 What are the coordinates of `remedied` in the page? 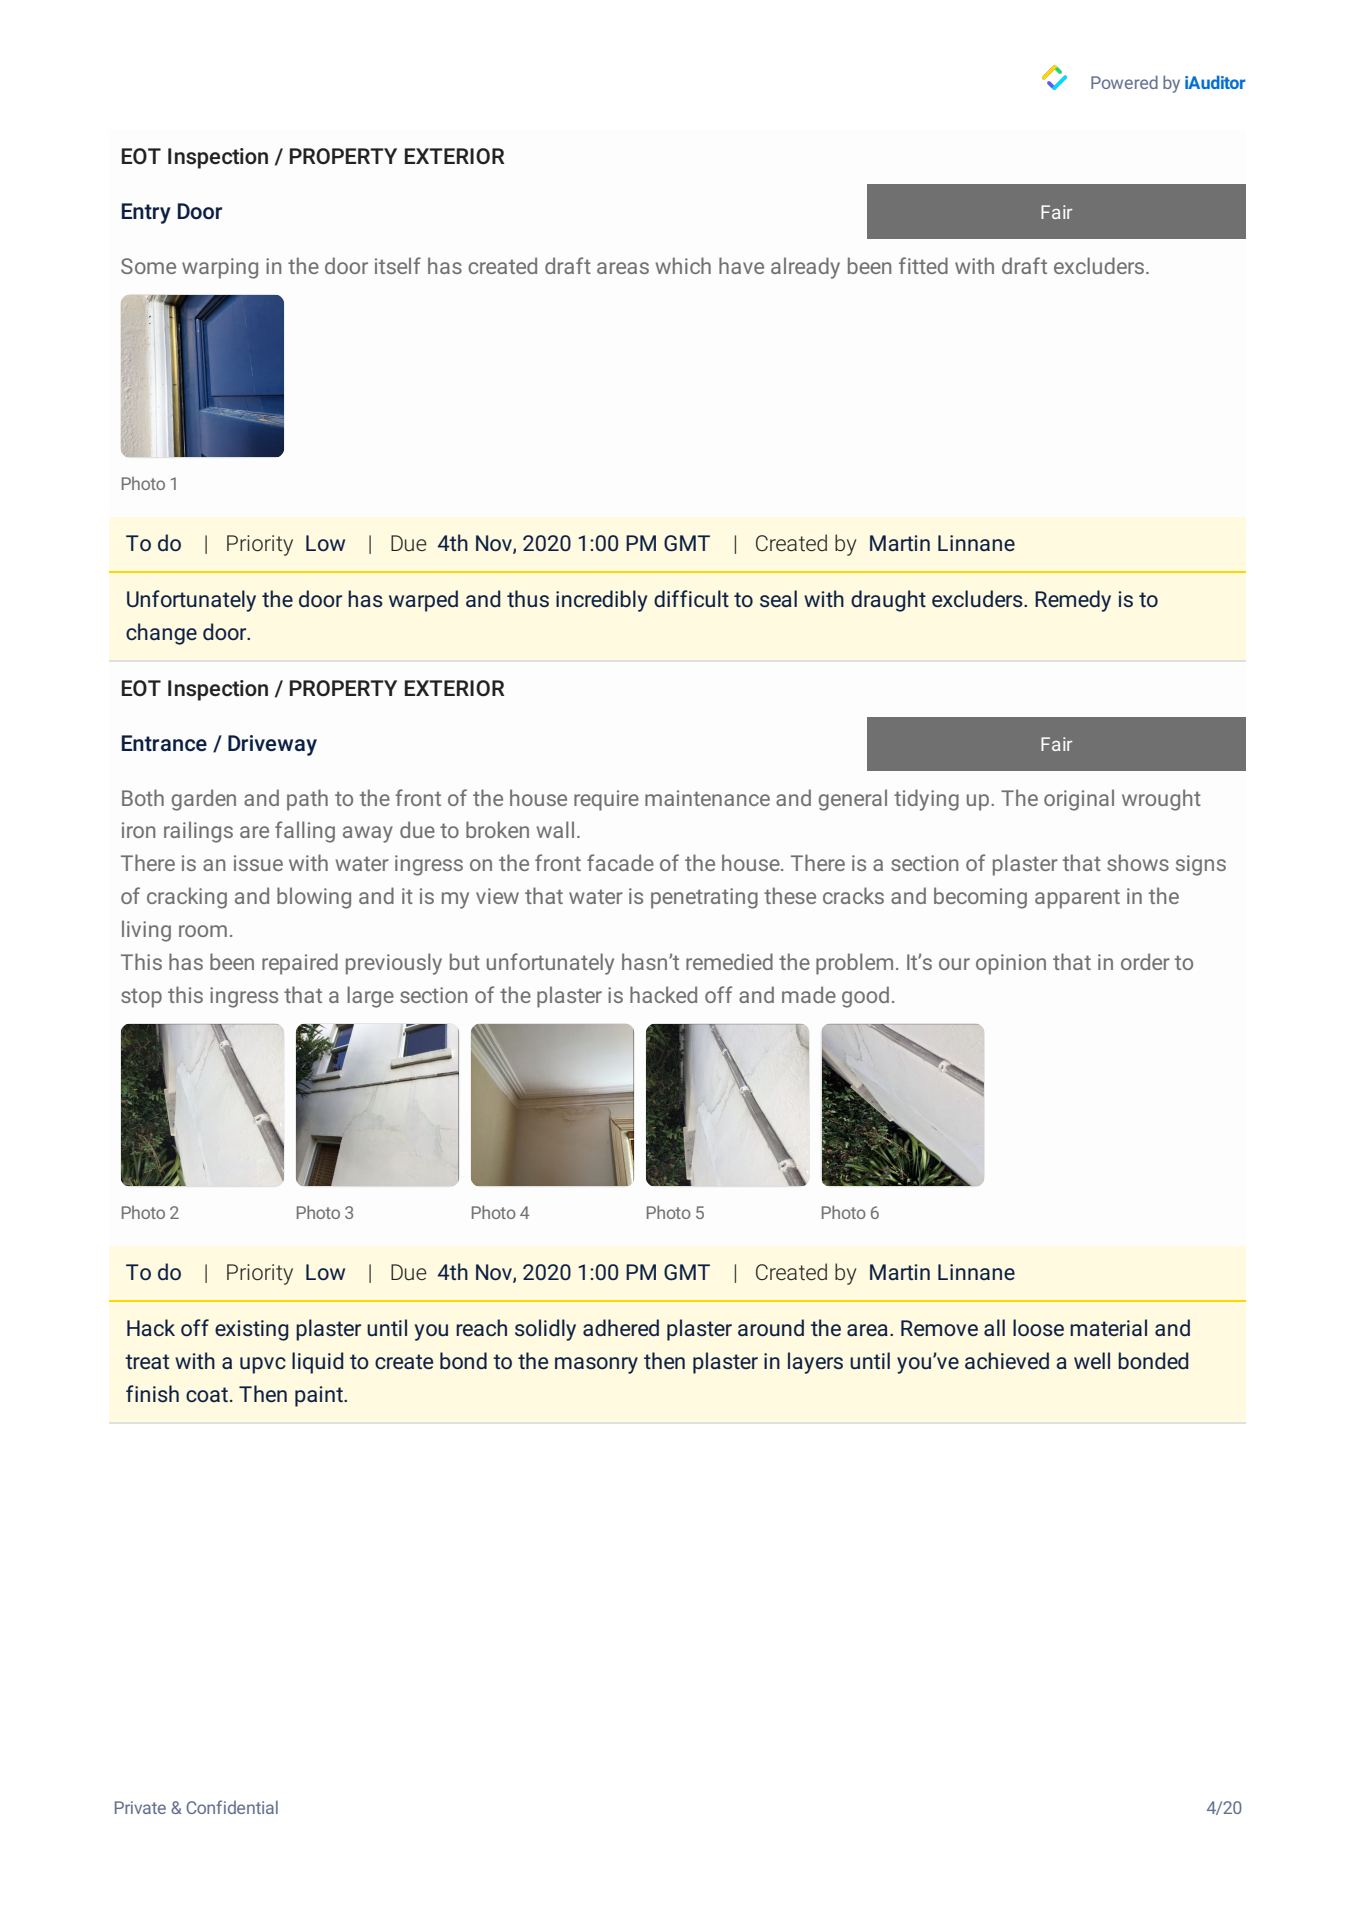 It's located at (729, 961).
